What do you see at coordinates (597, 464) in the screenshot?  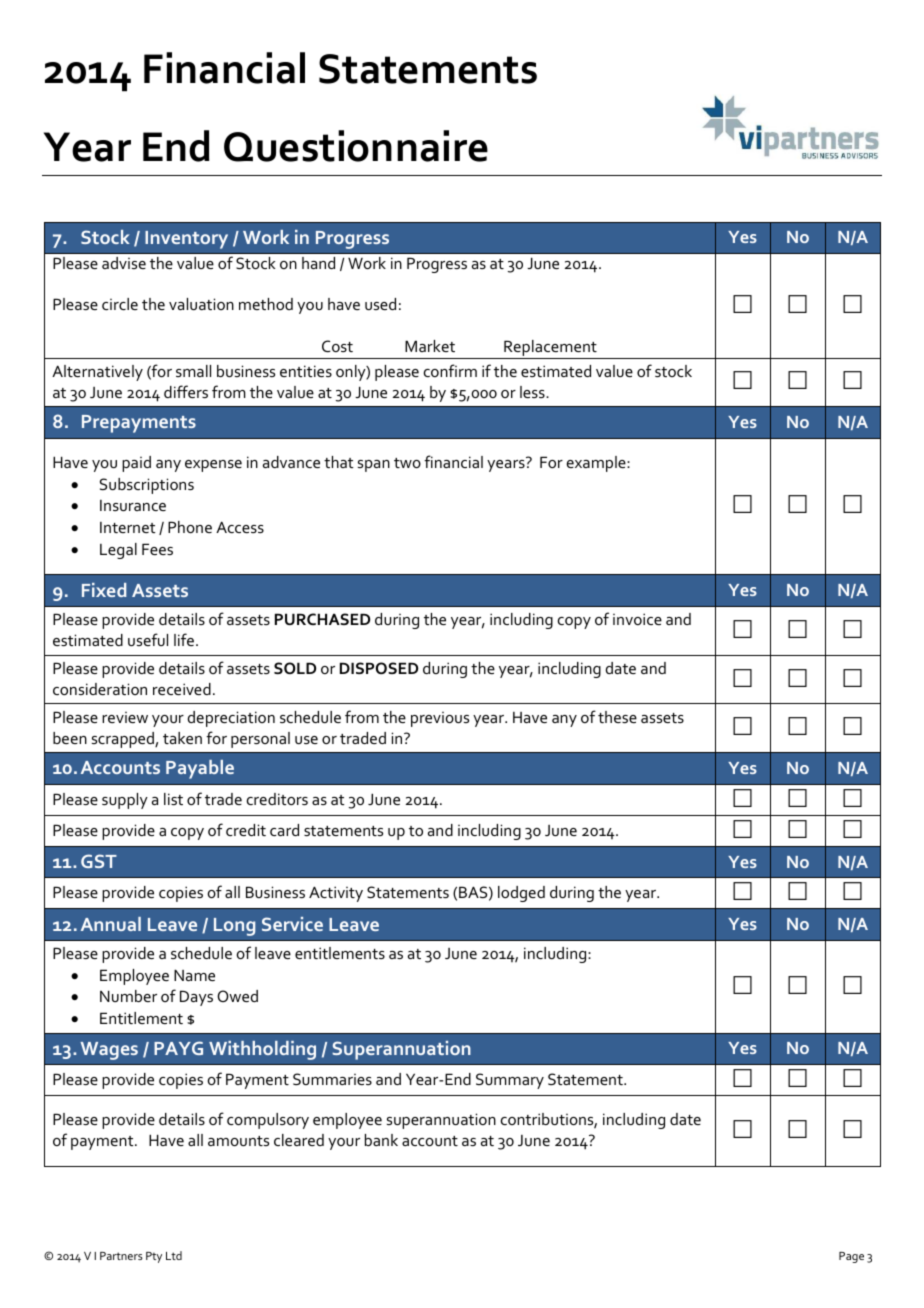 I see `example` at bounding box center [597, 464].
